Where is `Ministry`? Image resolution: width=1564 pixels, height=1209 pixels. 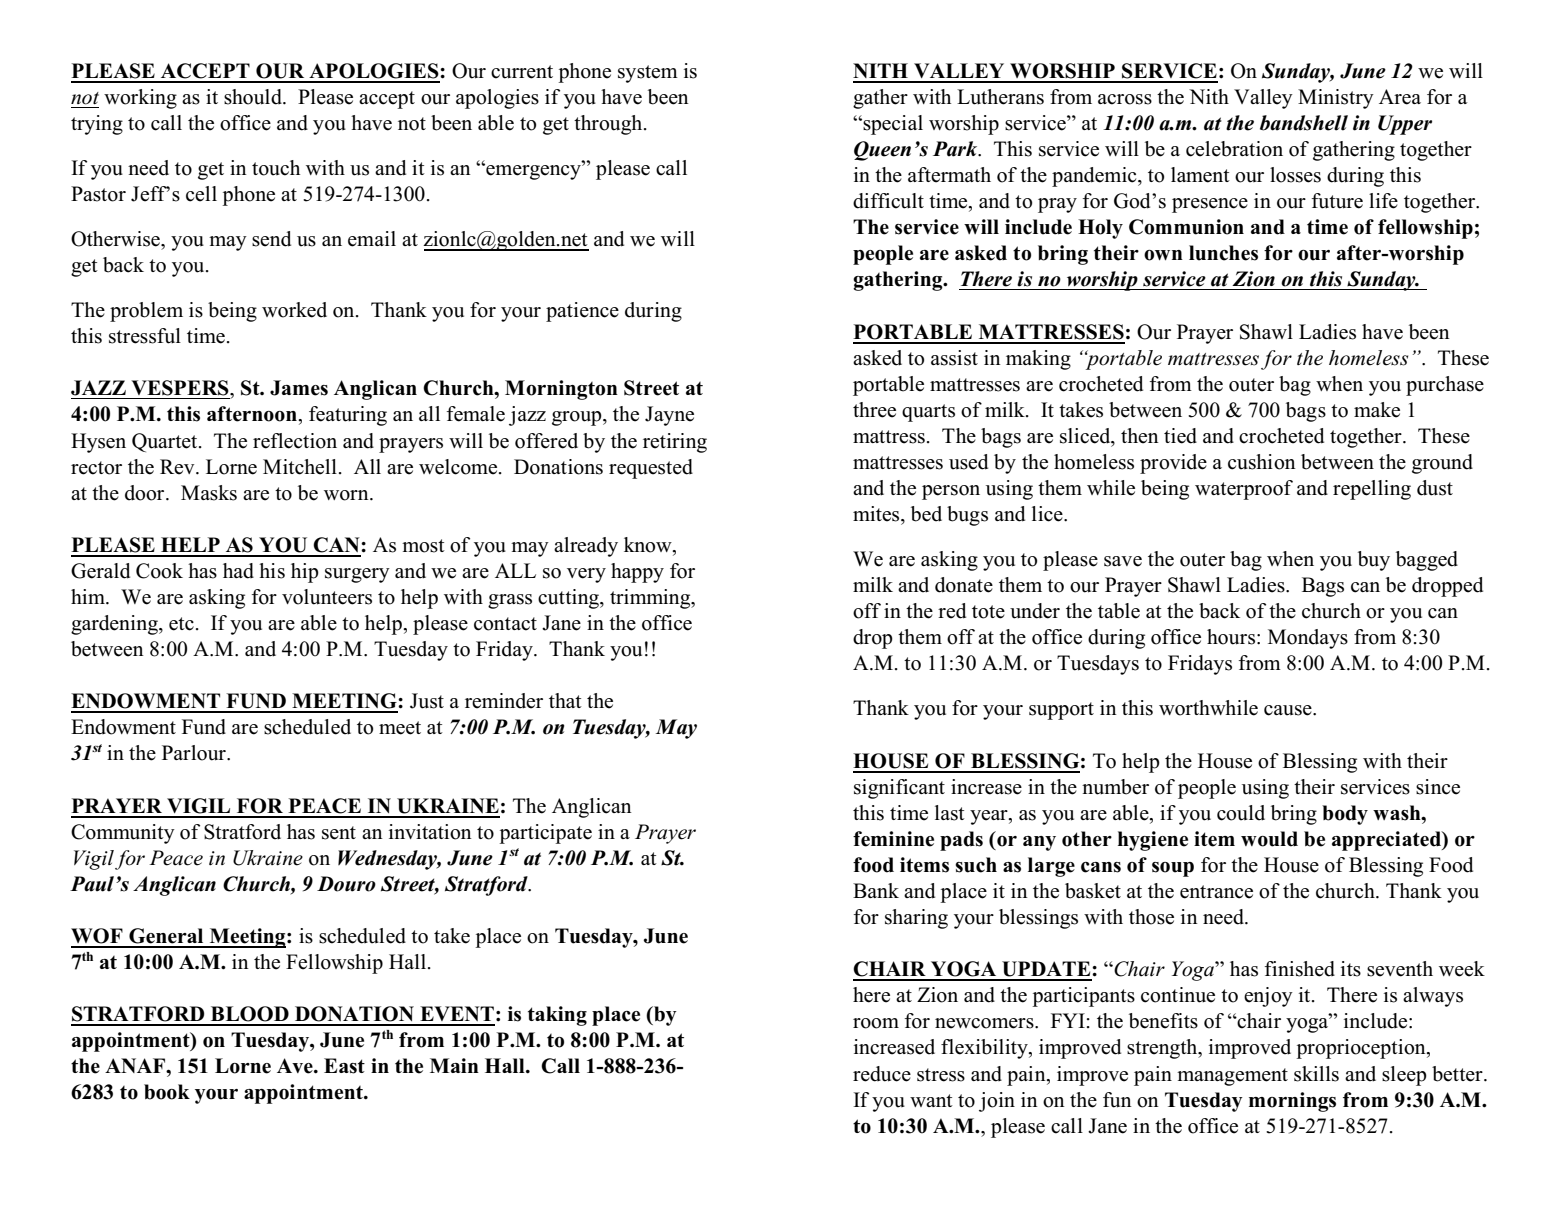
Ministry is located at coordinates (1336, 99).
